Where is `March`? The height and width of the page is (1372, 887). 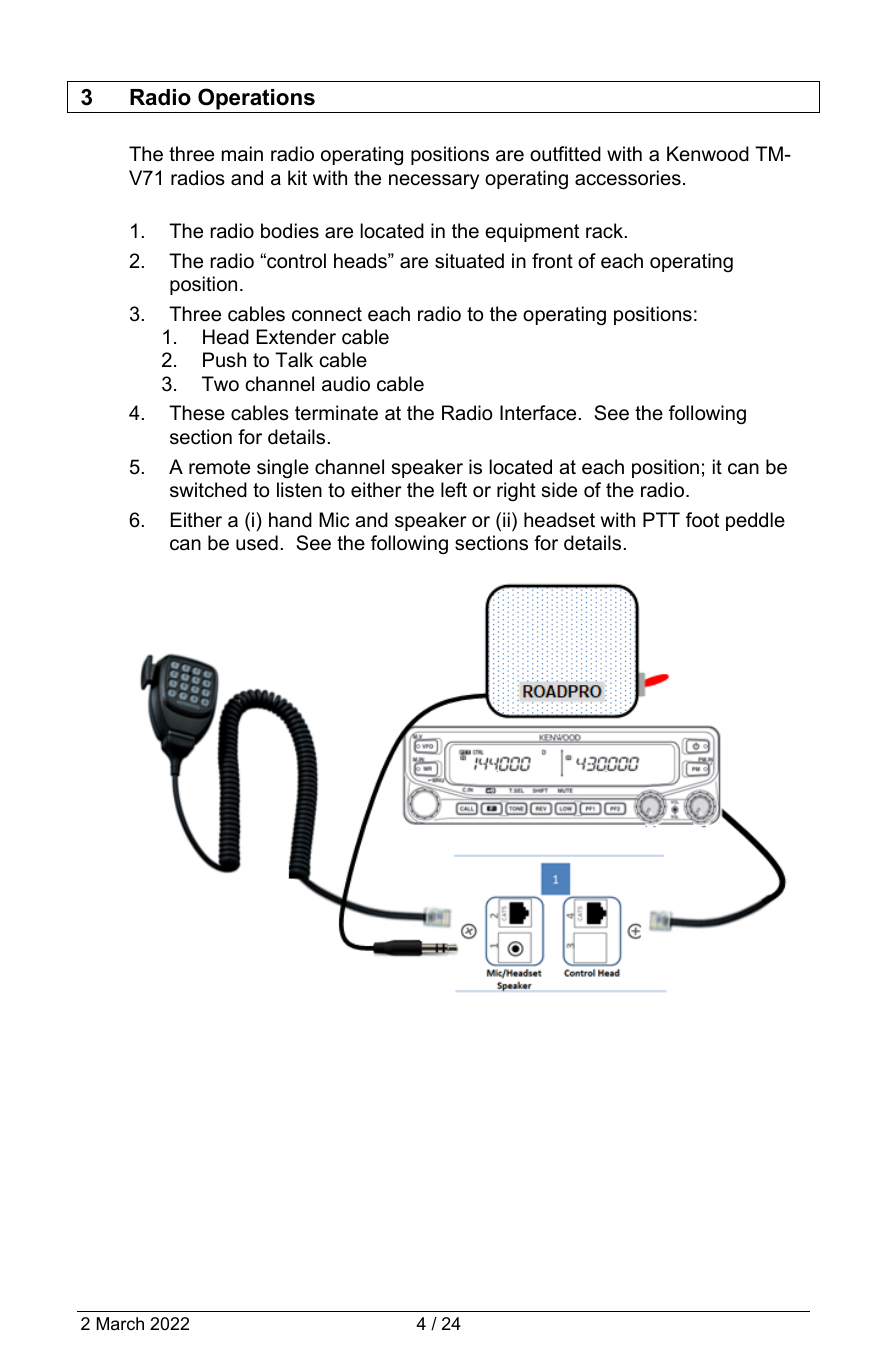 March is located at coordinates (120, 1323).
